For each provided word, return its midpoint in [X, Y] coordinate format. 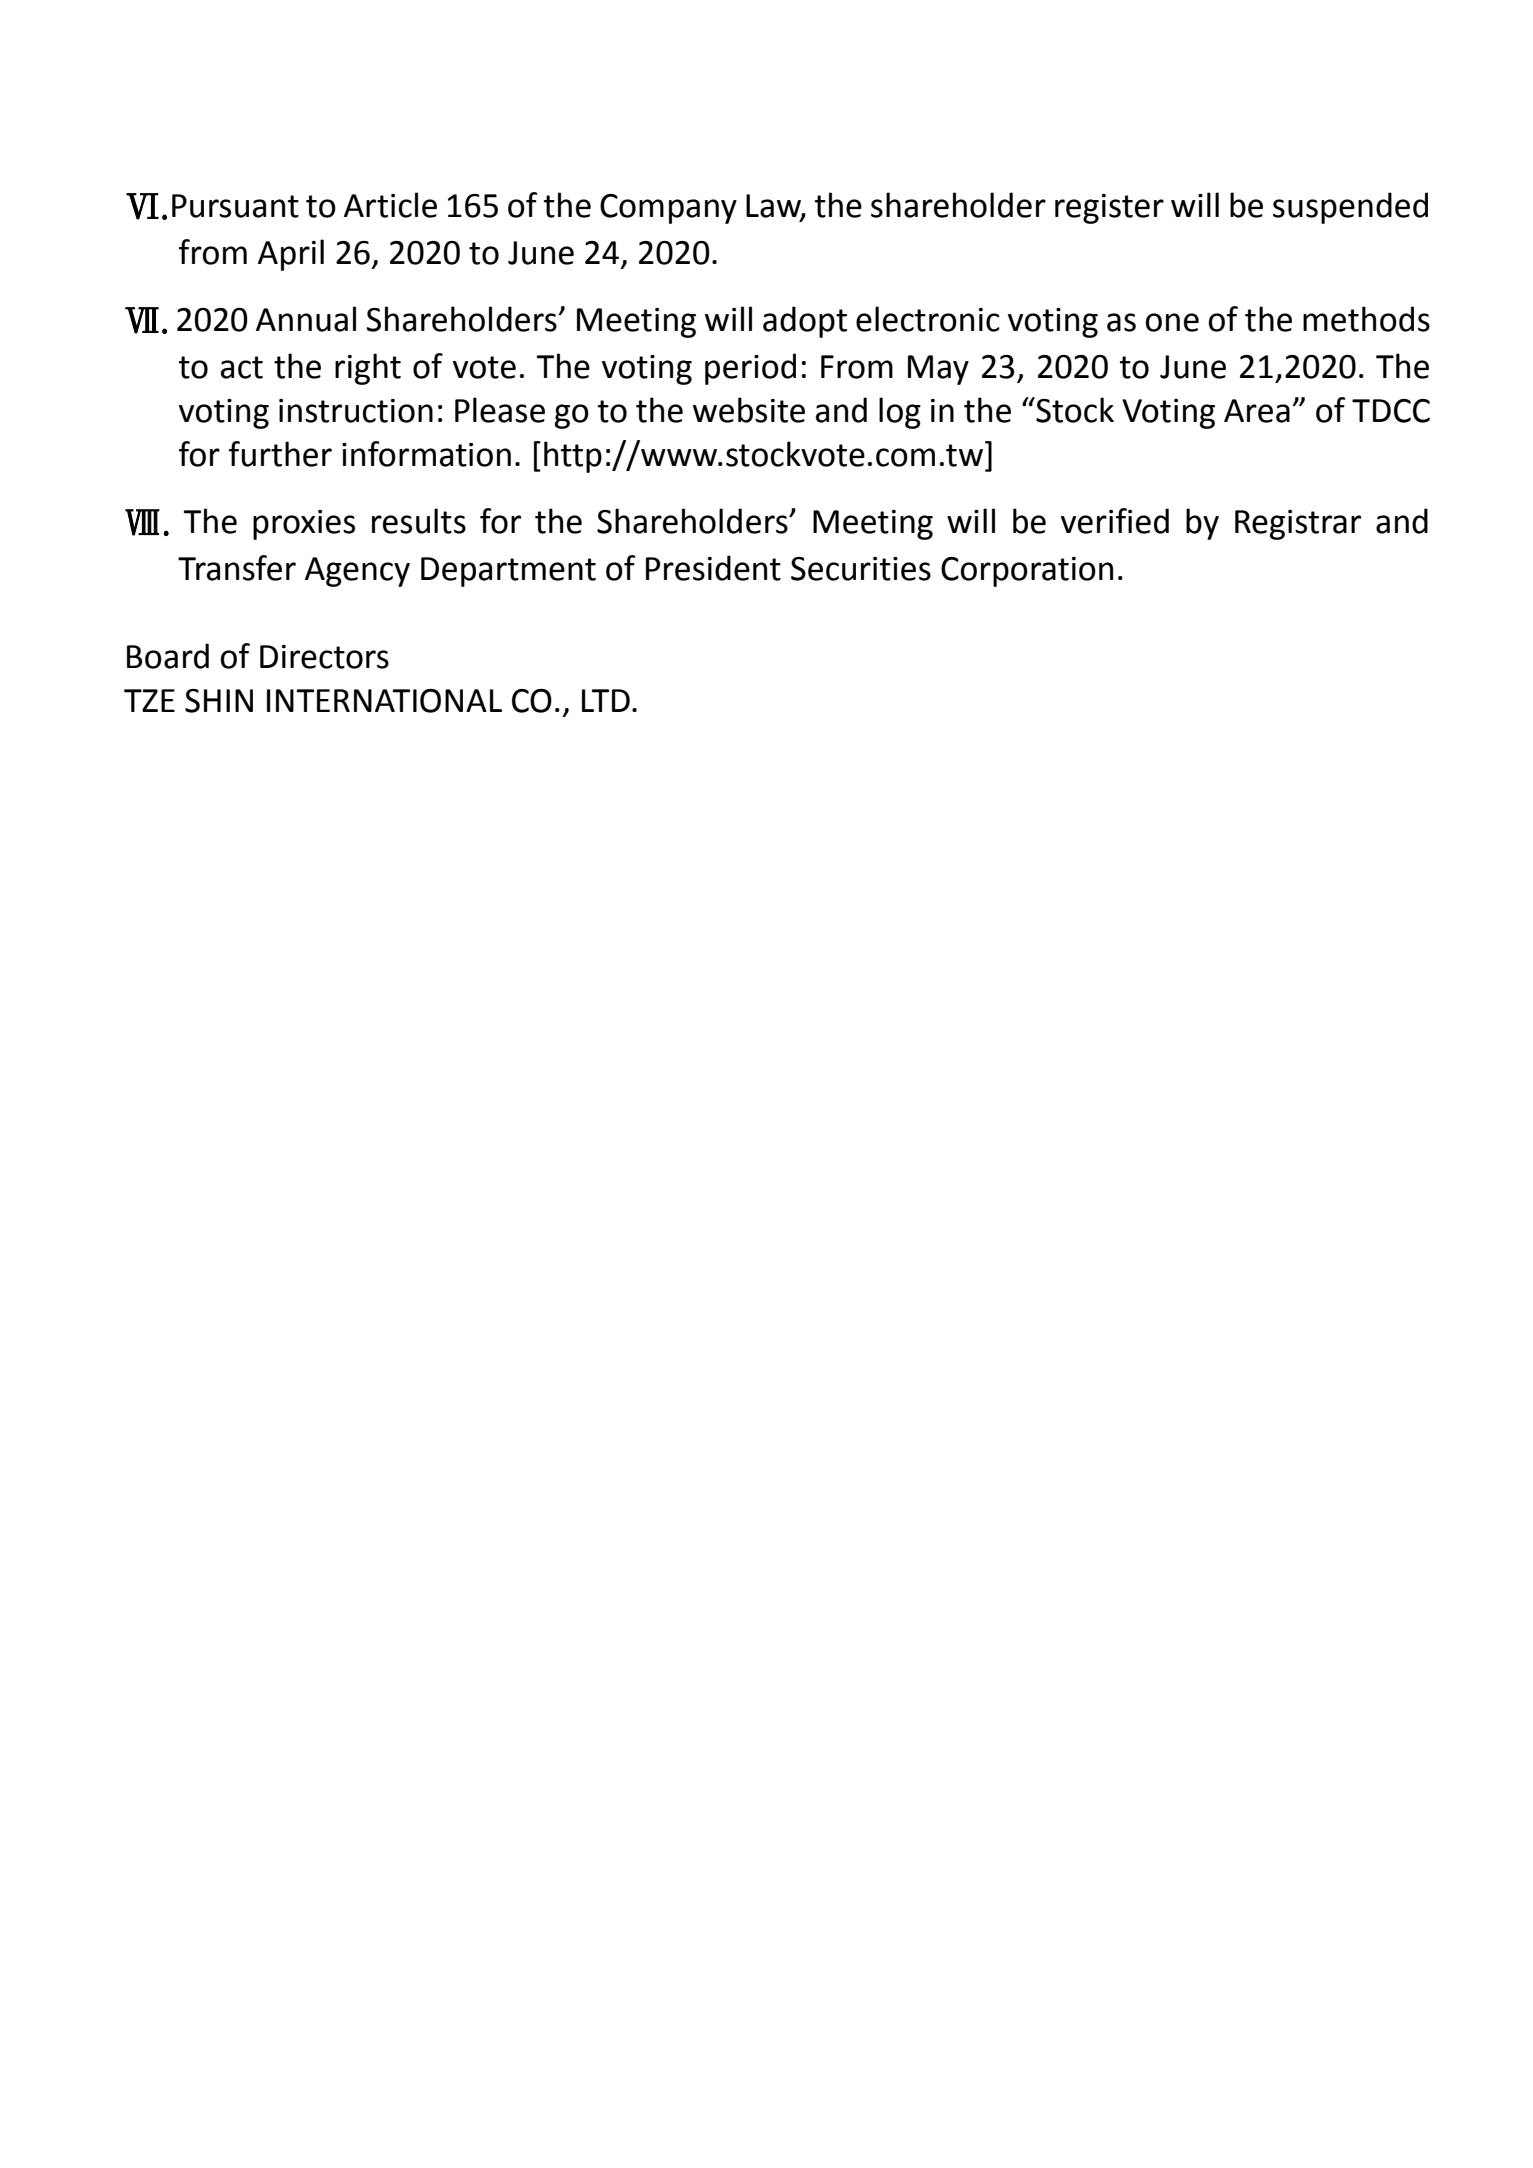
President [713, 568]
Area [1257, 411]
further [280, 454]
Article [390, 205]
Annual [306, 319]
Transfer [237, 568]
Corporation [1027, 572]
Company [668, 209]
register [1109, 209]
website [749, 410]
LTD [606, 700]
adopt [805, 322]
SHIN [219, 701]
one [1172, 322]
